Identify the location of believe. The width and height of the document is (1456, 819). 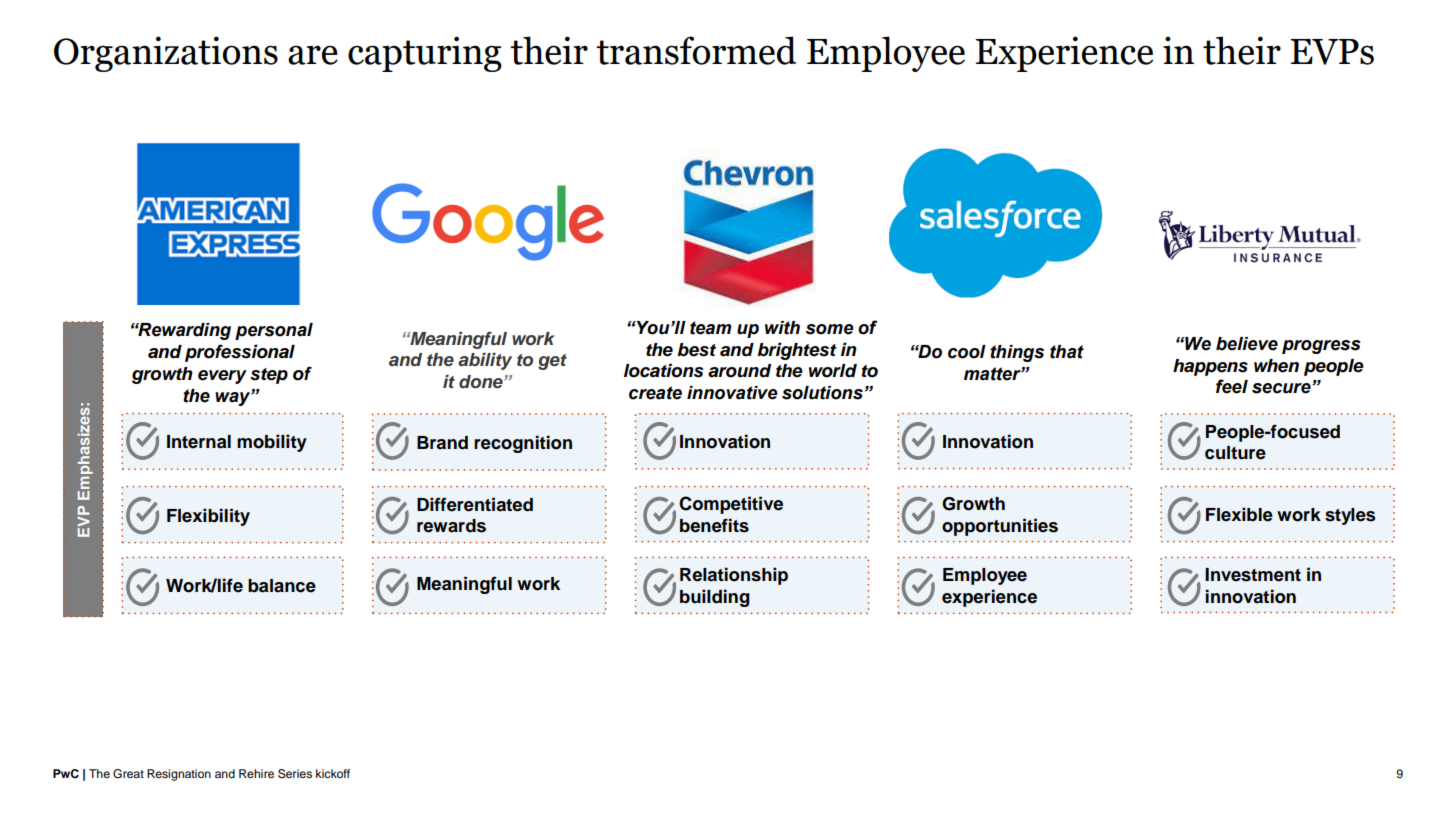
(1247, 344).
